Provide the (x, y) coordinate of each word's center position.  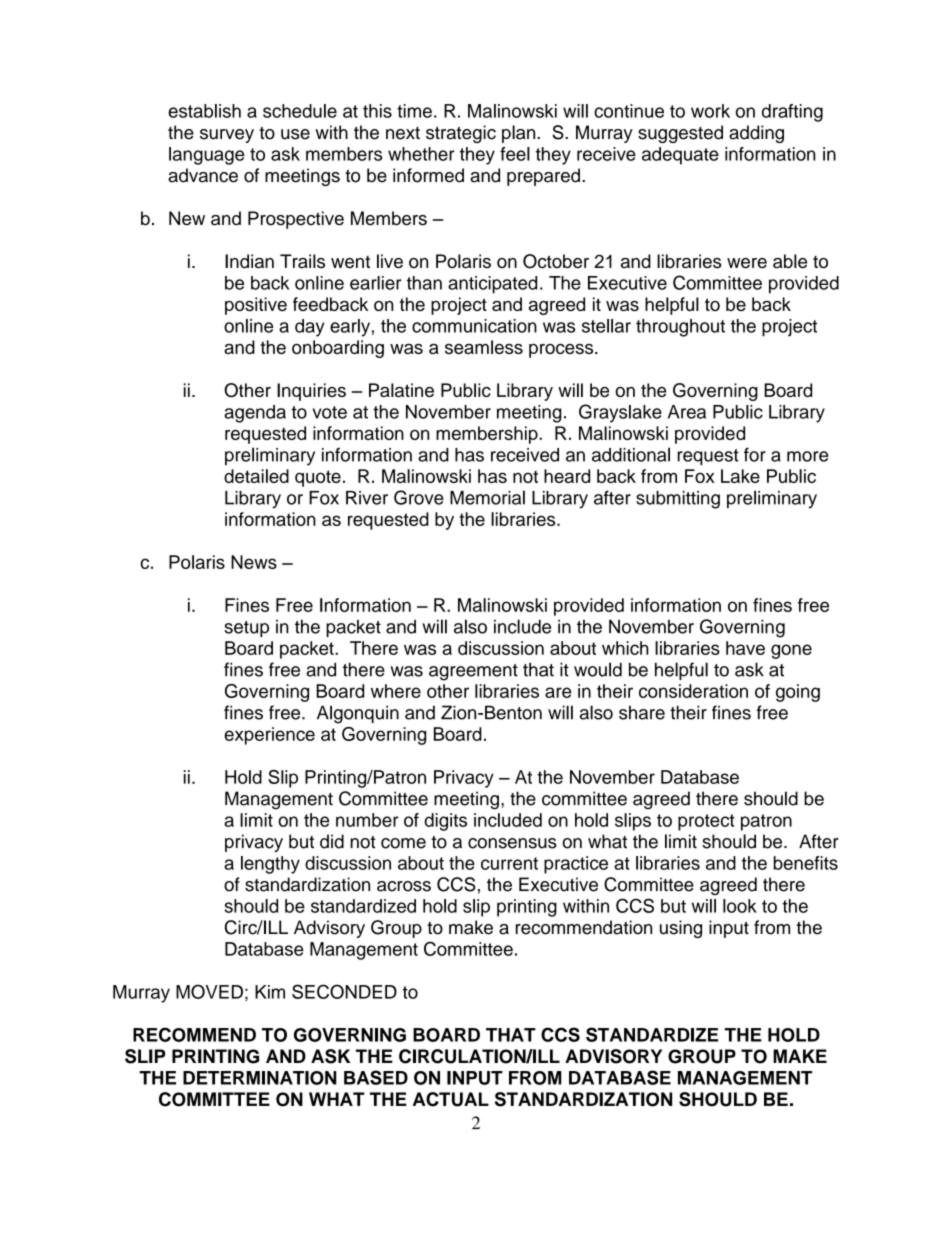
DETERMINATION (260, 1078)
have (745, 648)
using (681, 929)
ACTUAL (451, 1099)
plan (520, 134)
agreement (473, 672)
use (295, 134)
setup (246, 629)
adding (756, 134)
